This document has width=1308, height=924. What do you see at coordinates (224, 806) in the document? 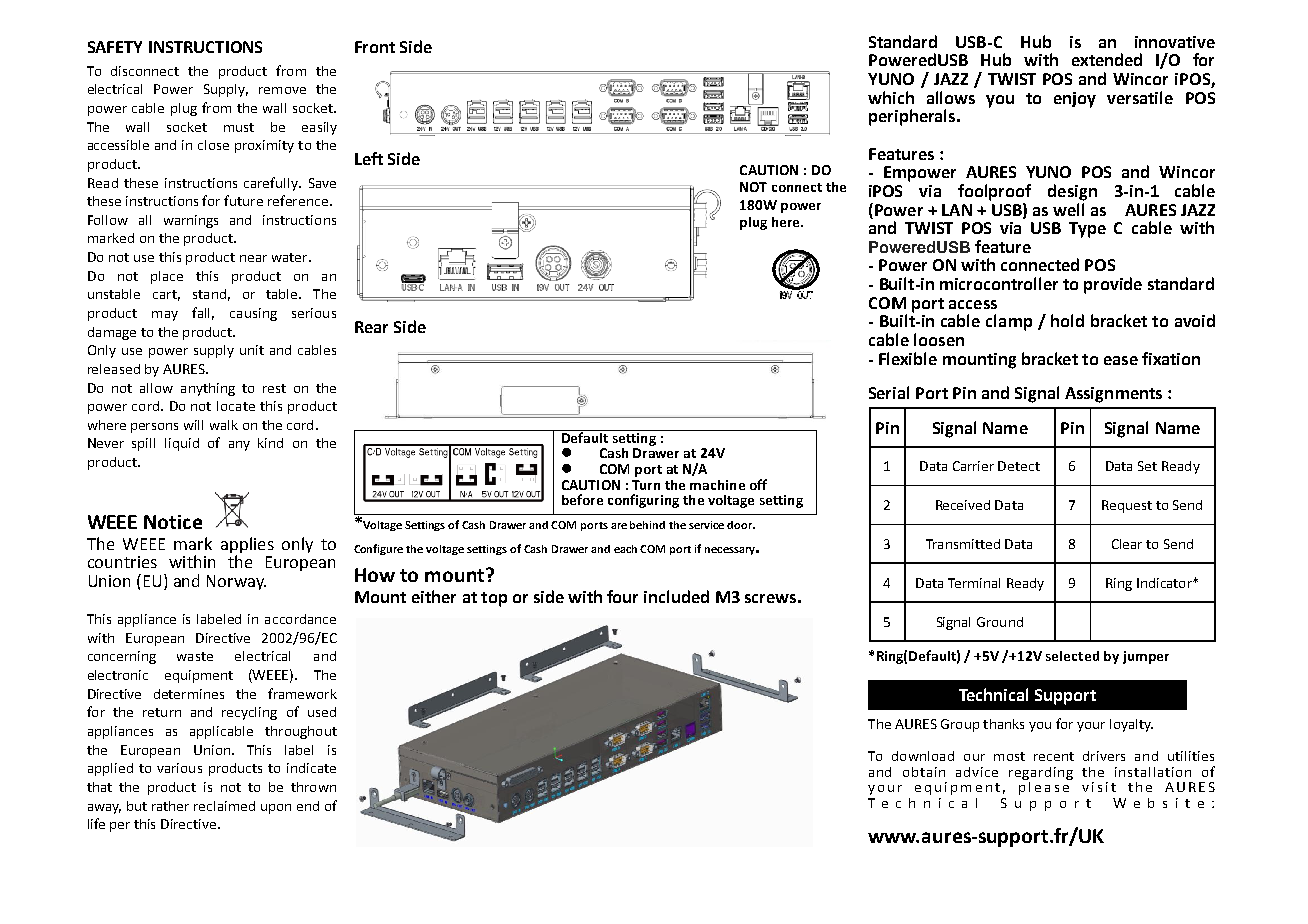
I see `reclaimed` at bounding box center [224, 806].
